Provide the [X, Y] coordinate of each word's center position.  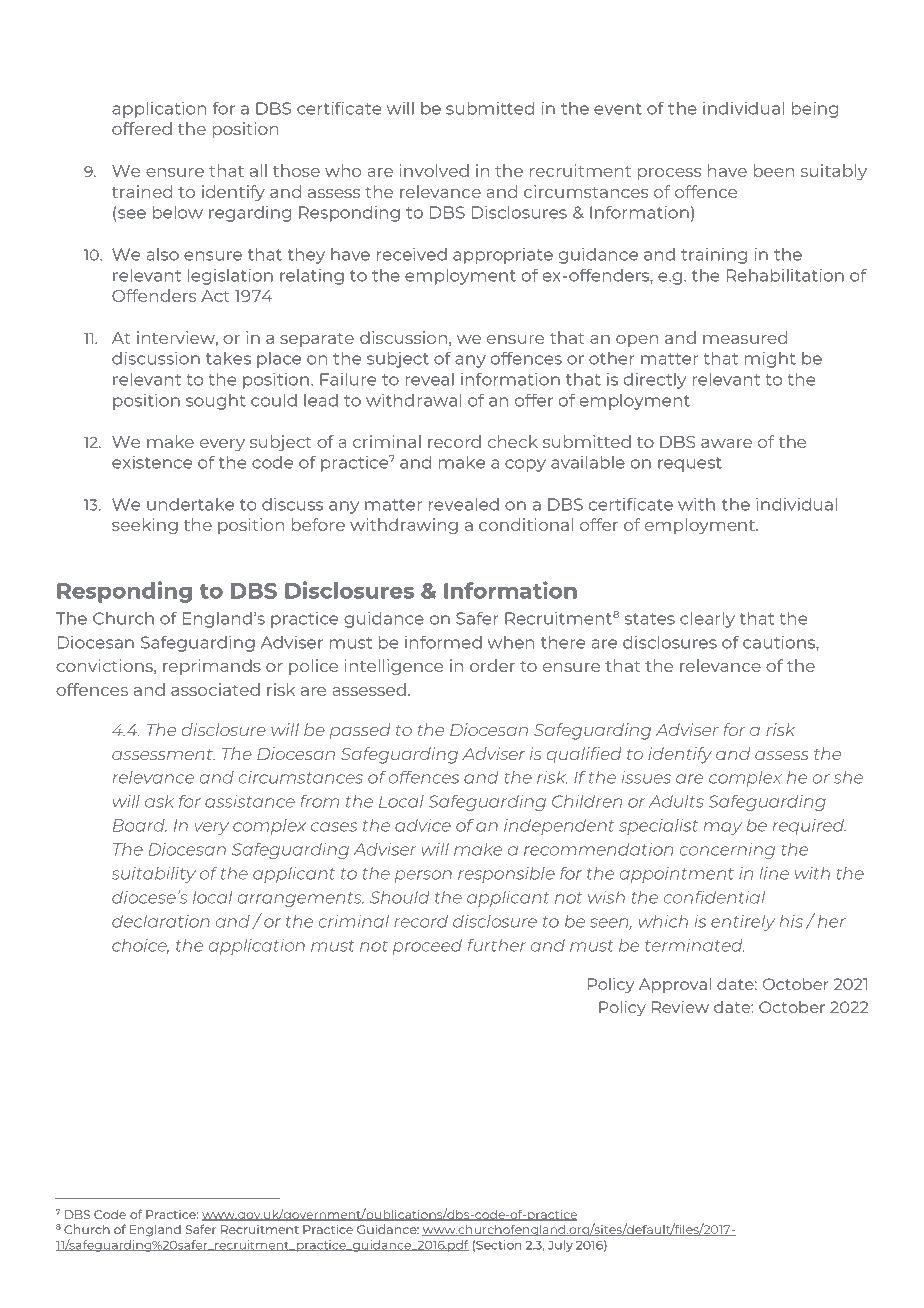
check [513, 441]
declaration [161, 921]
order [492, 665]
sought [216, 402]
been [773, 170]
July [560, 1246]
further [497, 945]
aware [726, 443]
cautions [780, 643]
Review [680, 1007]
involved [434, 170]
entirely [743, 923]
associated [215, 689]
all [258, 170]
